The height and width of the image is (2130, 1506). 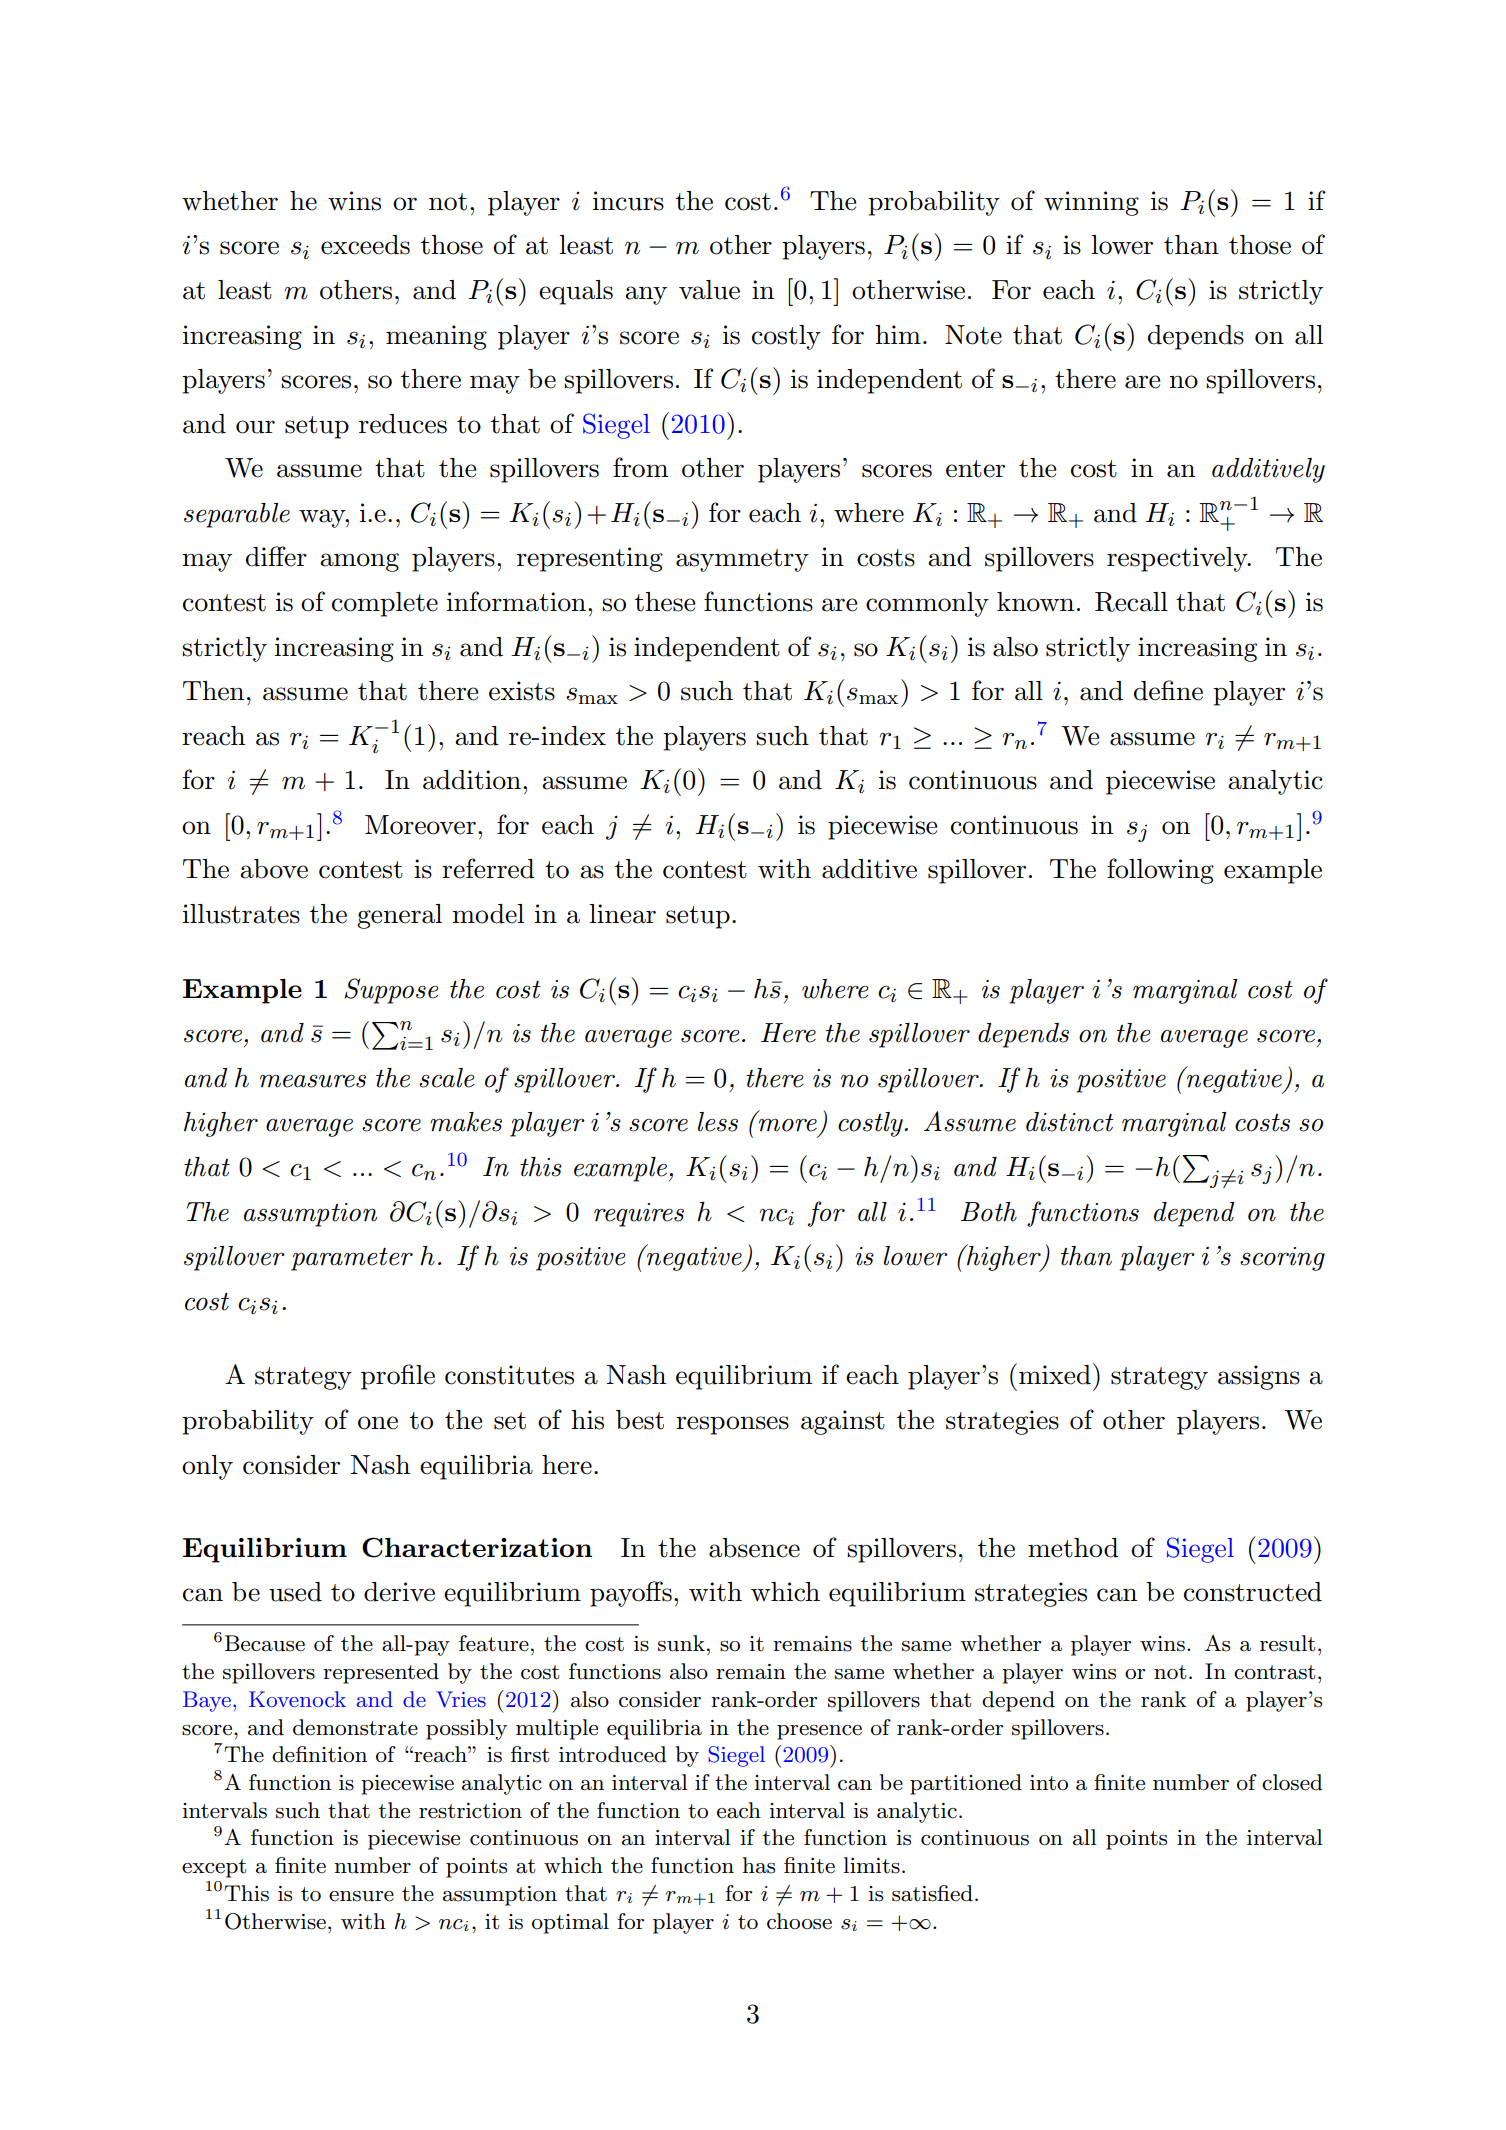 I want to click on value, so click(x=709, y=290).
